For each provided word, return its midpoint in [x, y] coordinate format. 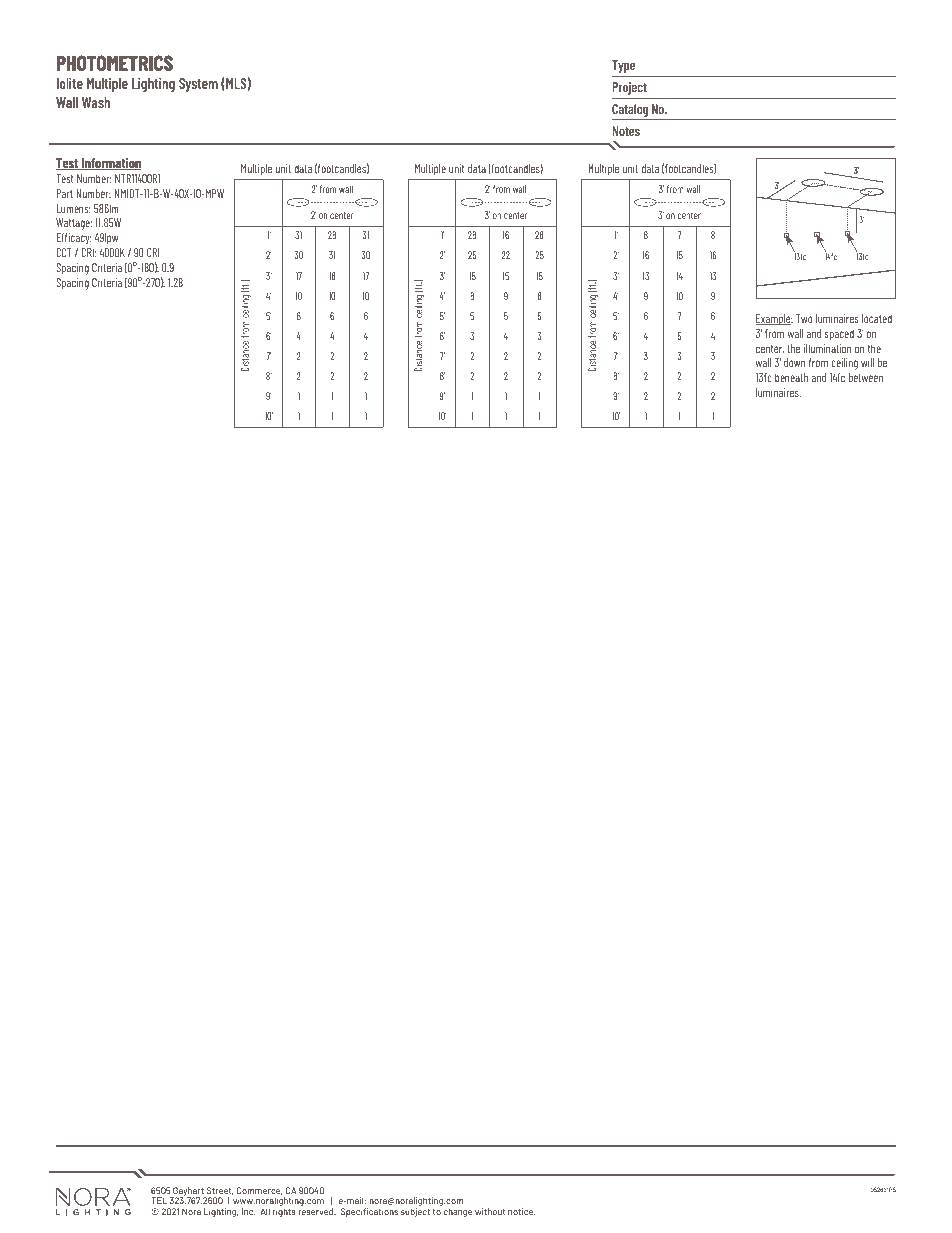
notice [522, 1211]
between [866, 377]
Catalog [631, 112]
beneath [791, 377]
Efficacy [74, 239]
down [794, 362]
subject [415, 1212]
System [198, 85]
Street [220, 1191]
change [458, 1212]
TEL [159, 1200]
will [867, 362]
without [490, 1211]
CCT [64, 252]
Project [630, 88]
